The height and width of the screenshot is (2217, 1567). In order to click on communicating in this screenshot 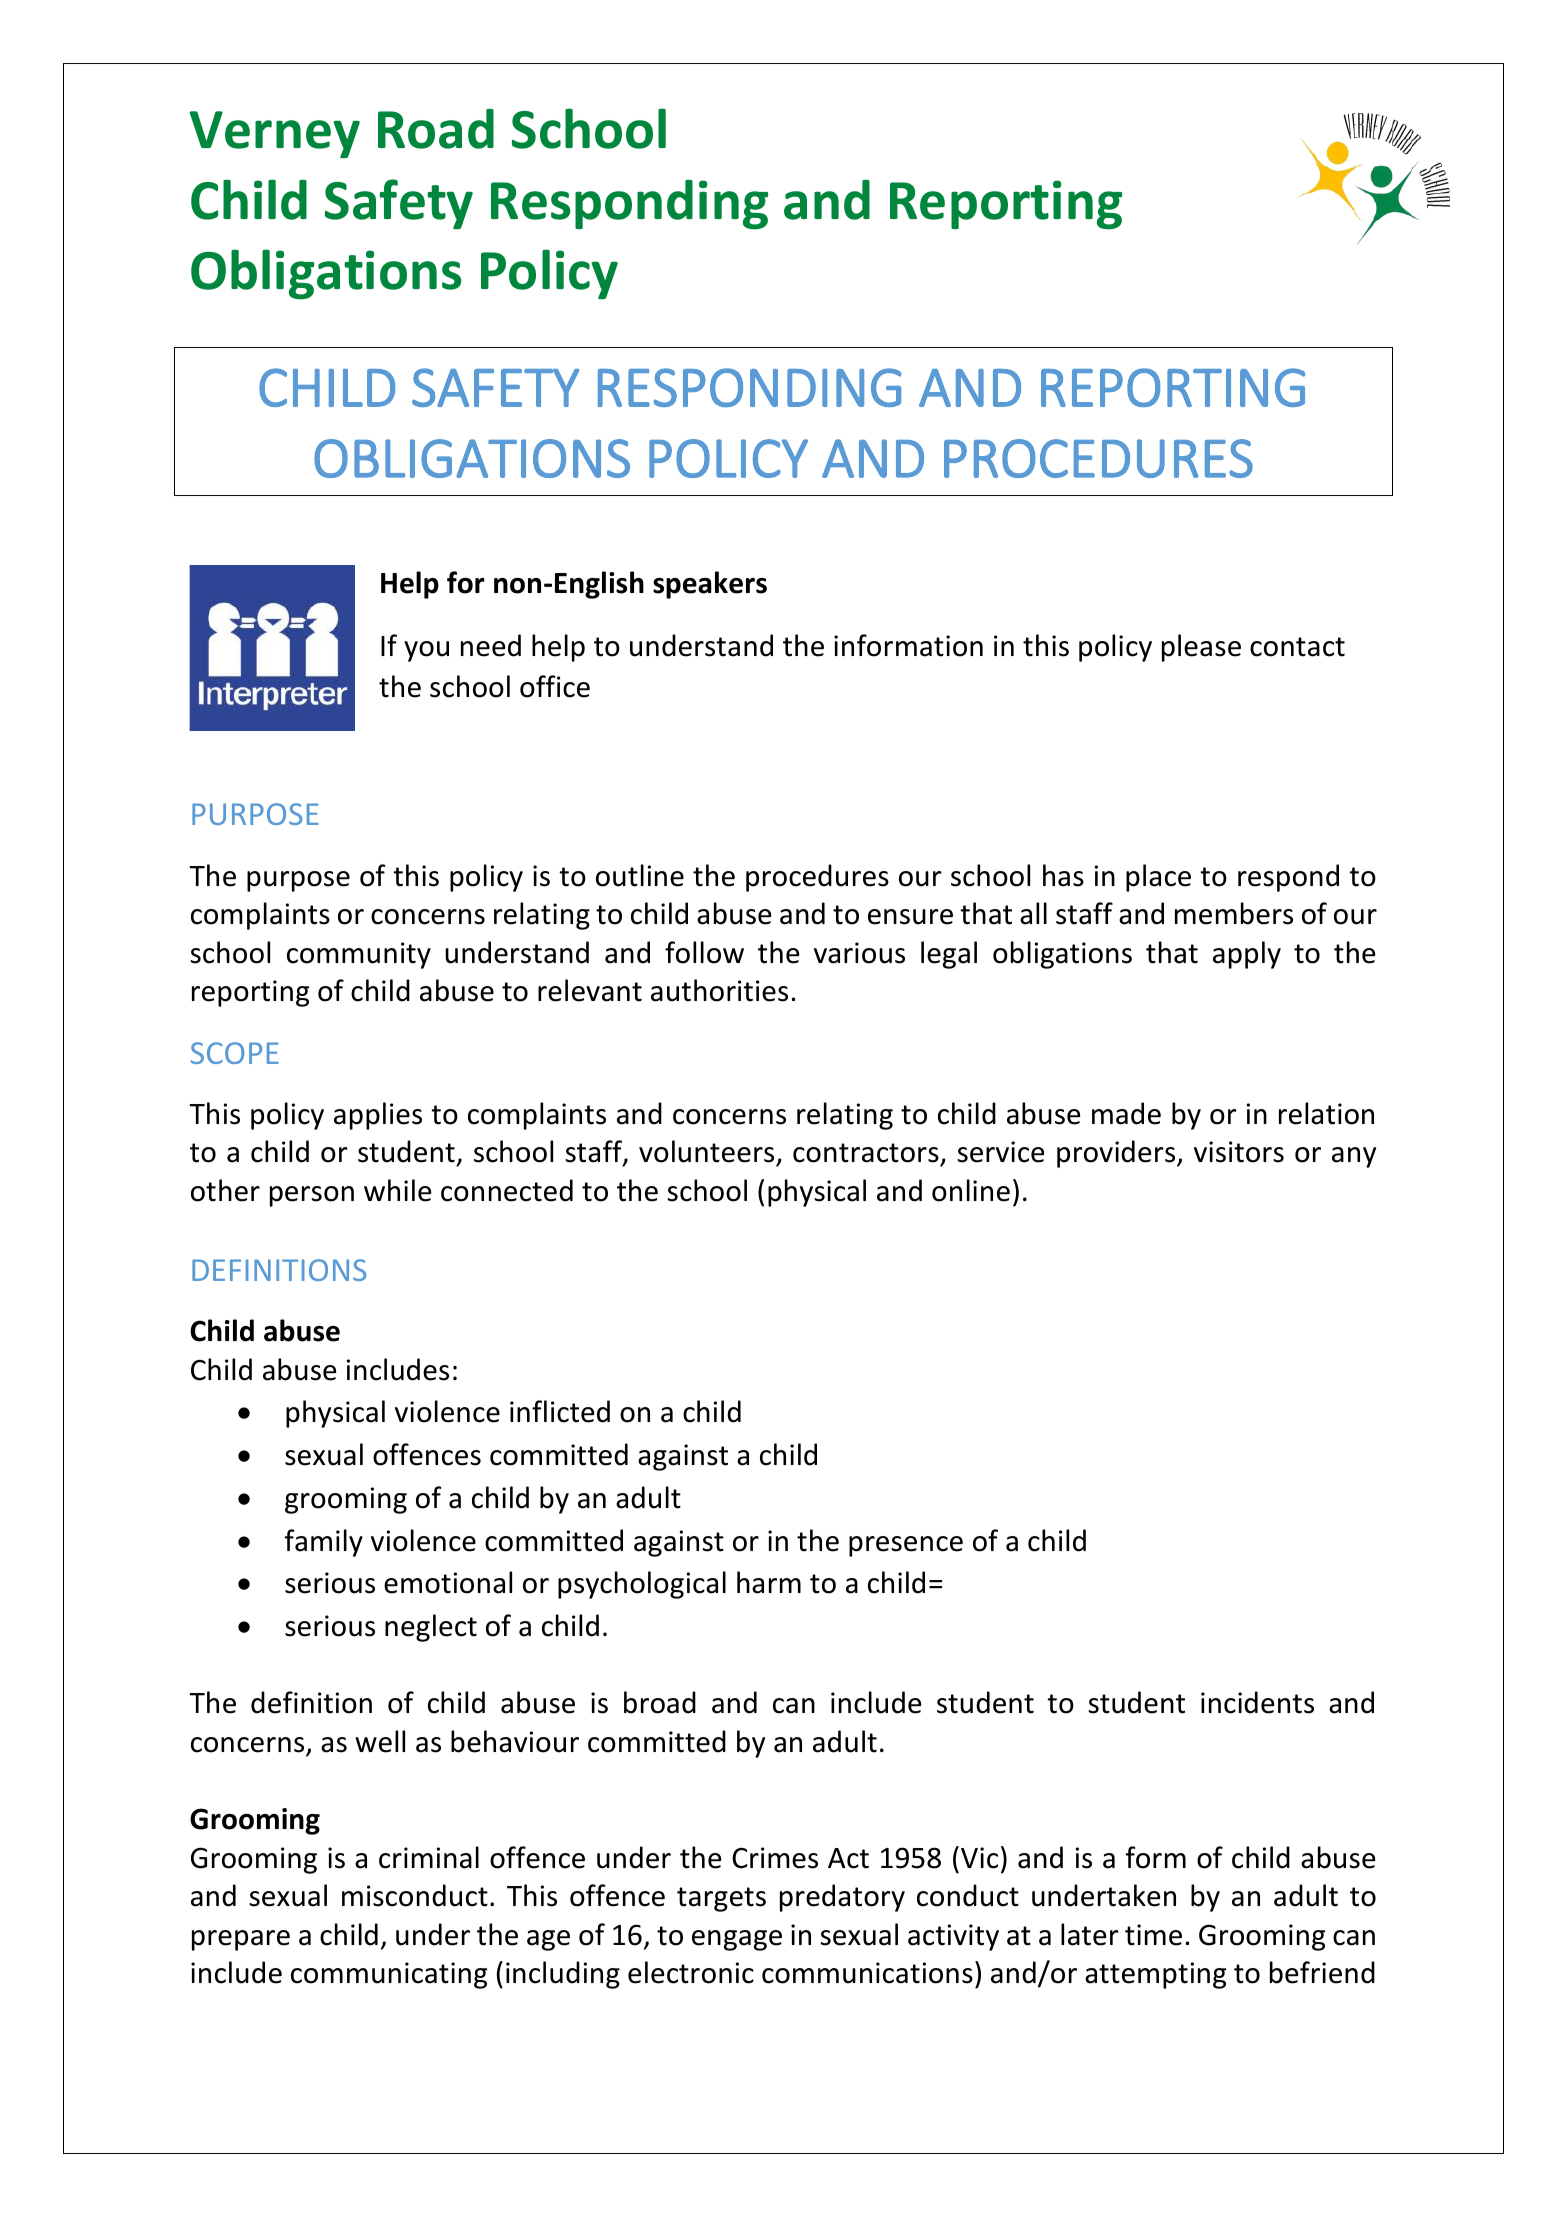, I will do `click(389, 1975)`.
